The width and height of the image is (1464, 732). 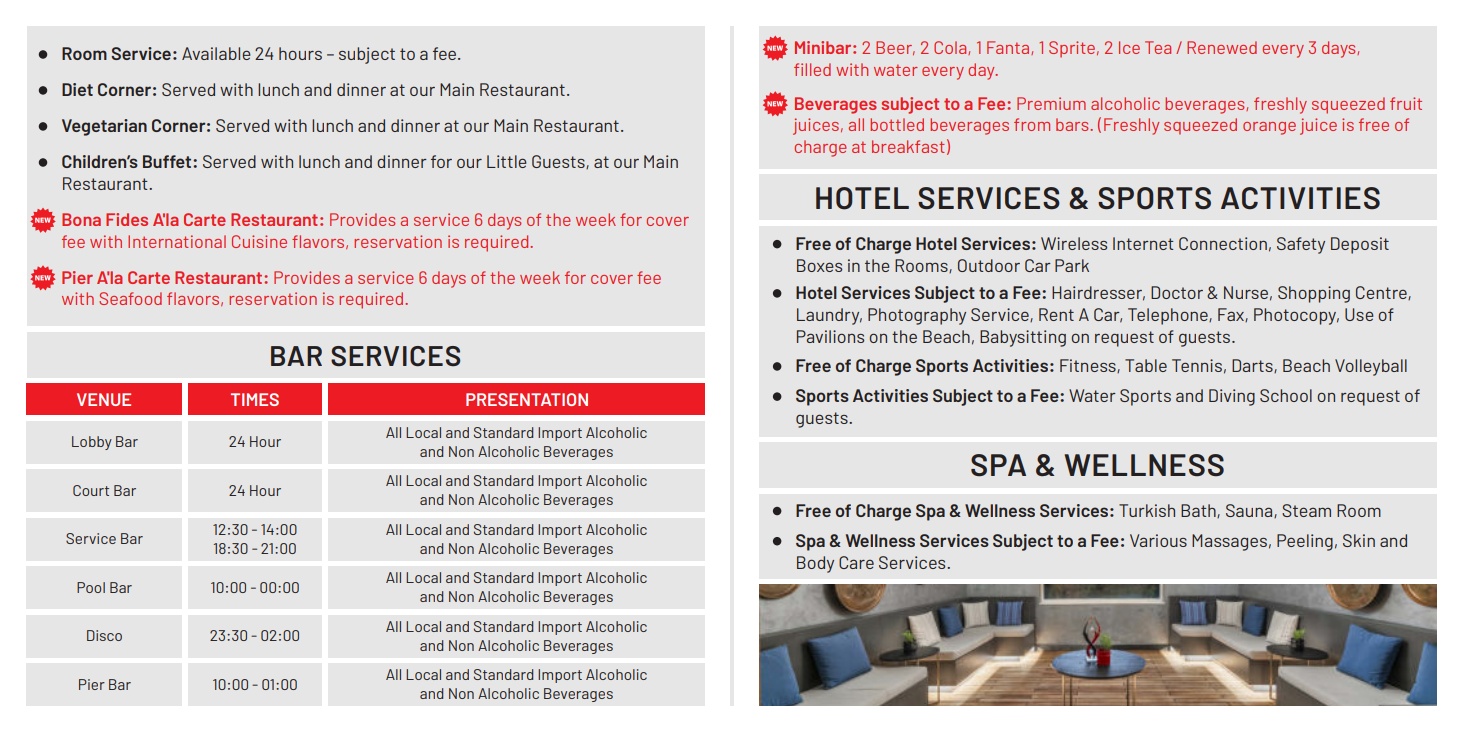 What do you see at coordinates (1223, 243) in the image?
I see `Connection` at bounding box center [1223, 243].
